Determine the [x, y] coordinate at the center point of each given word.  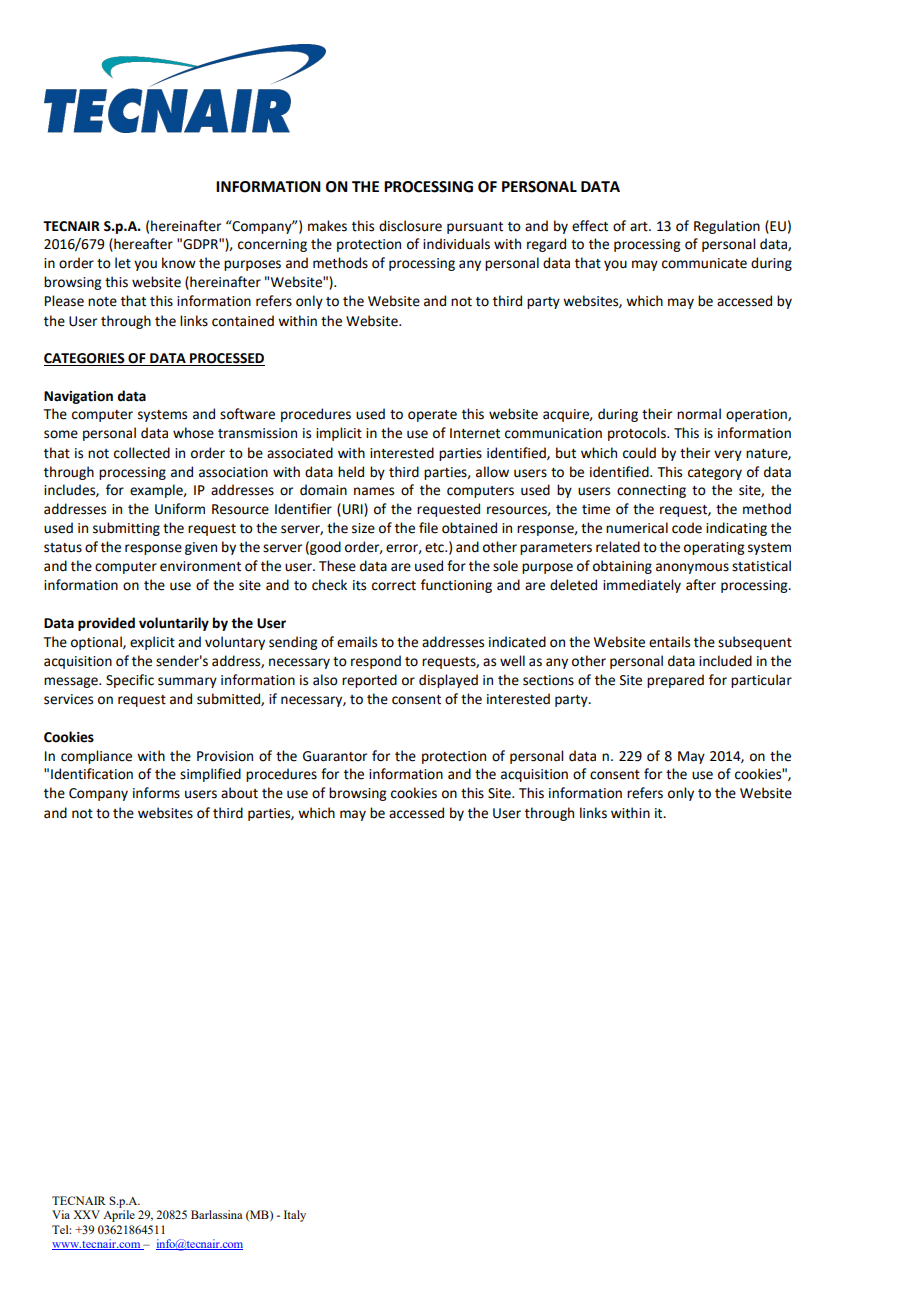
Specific [130, 681]
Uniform [180, 509]
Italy [295, 1216]
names [374, 491]
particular [761, 681]
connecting [651, 491]
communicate [704, 263]
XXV [86, 1214]
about [239, 793]
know [179, 263]
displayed [448, 681]
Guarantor [335, 756]
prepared [675, 681]
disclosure [410, 226]
